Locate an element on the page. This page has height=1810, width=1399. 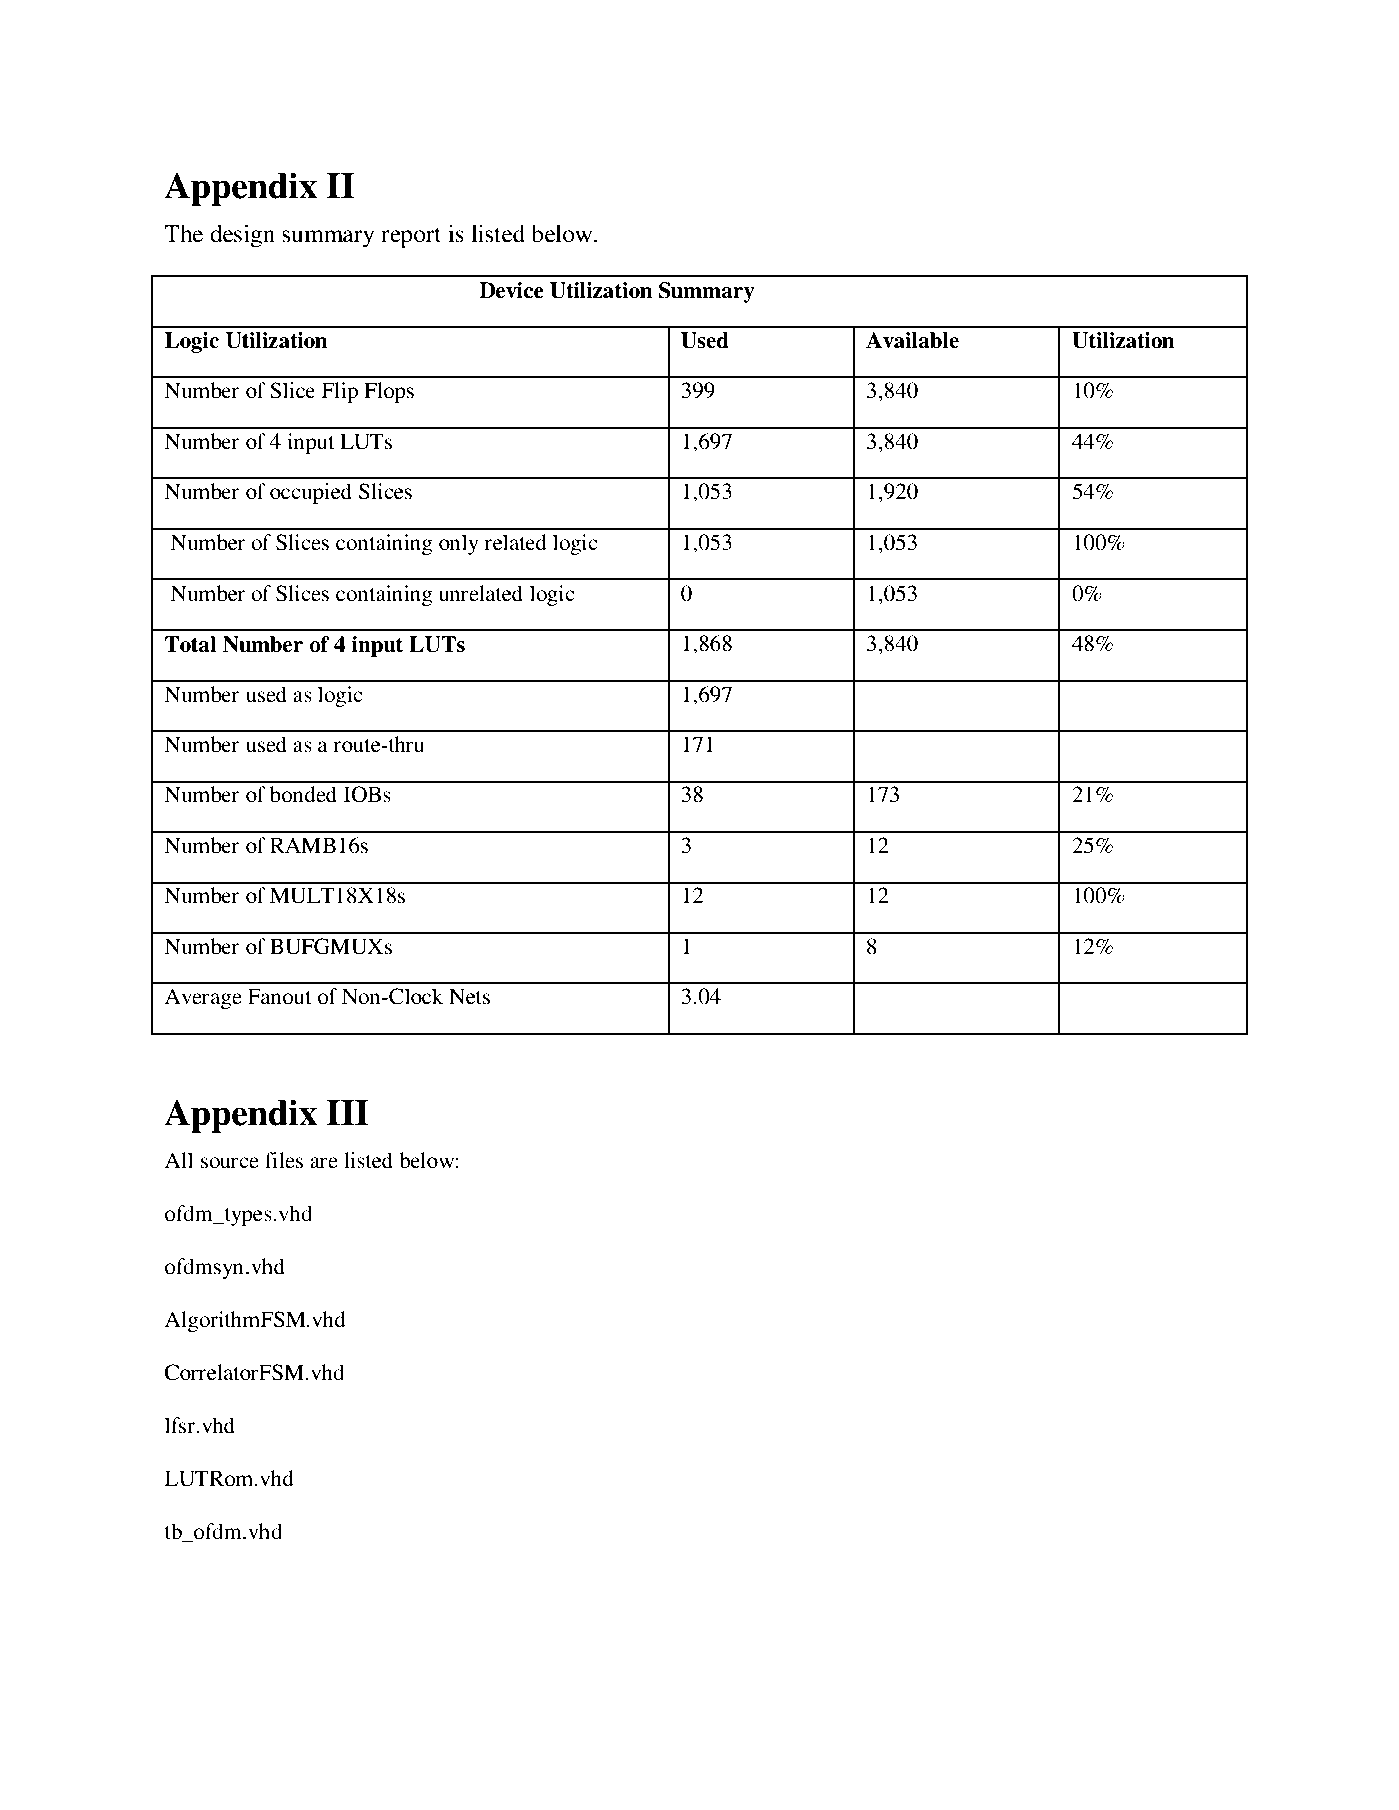
Available is located at coordinates (912, 340).
